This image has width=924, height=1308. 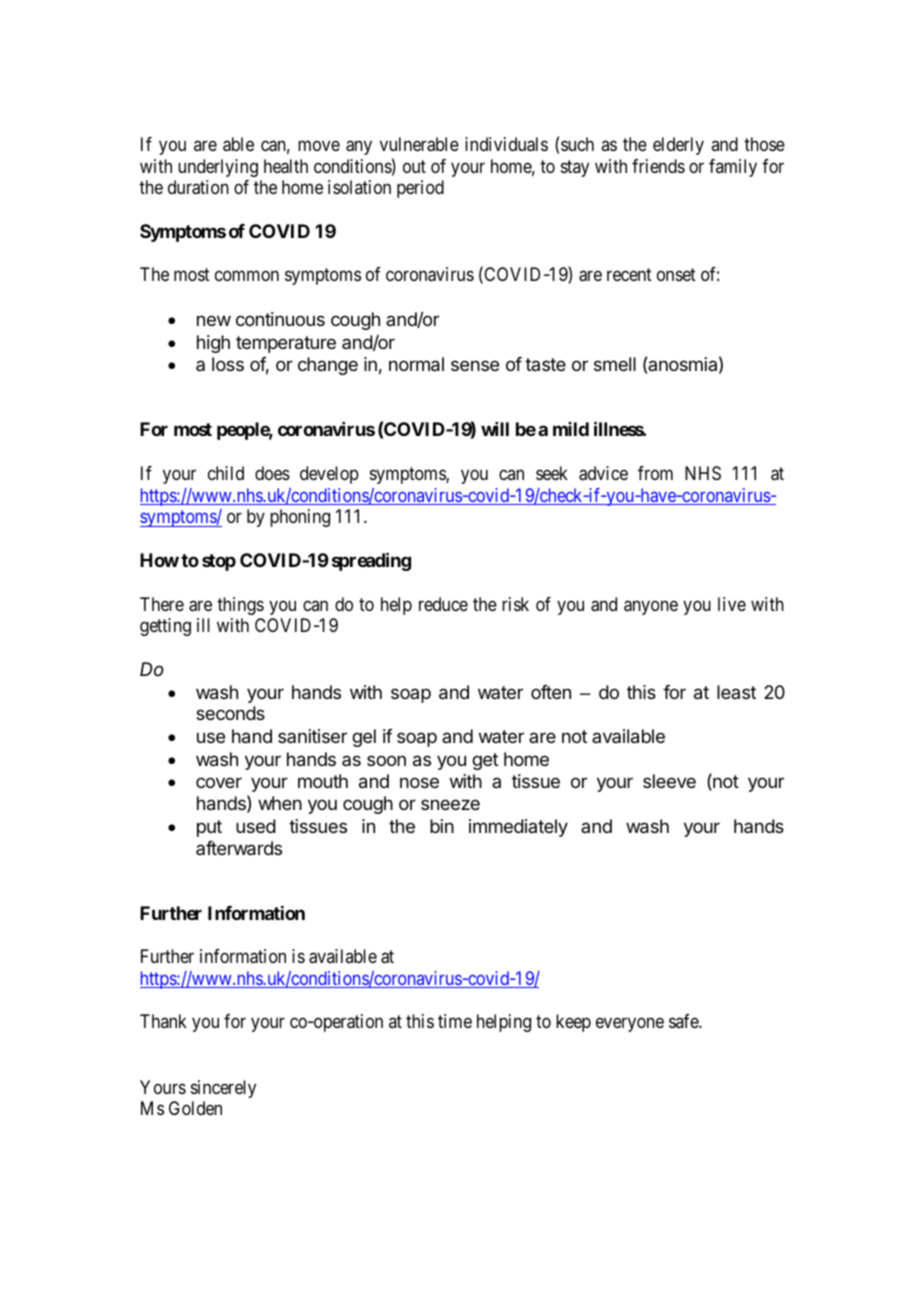 I want to click on friends, so click(x=658, y=166).
